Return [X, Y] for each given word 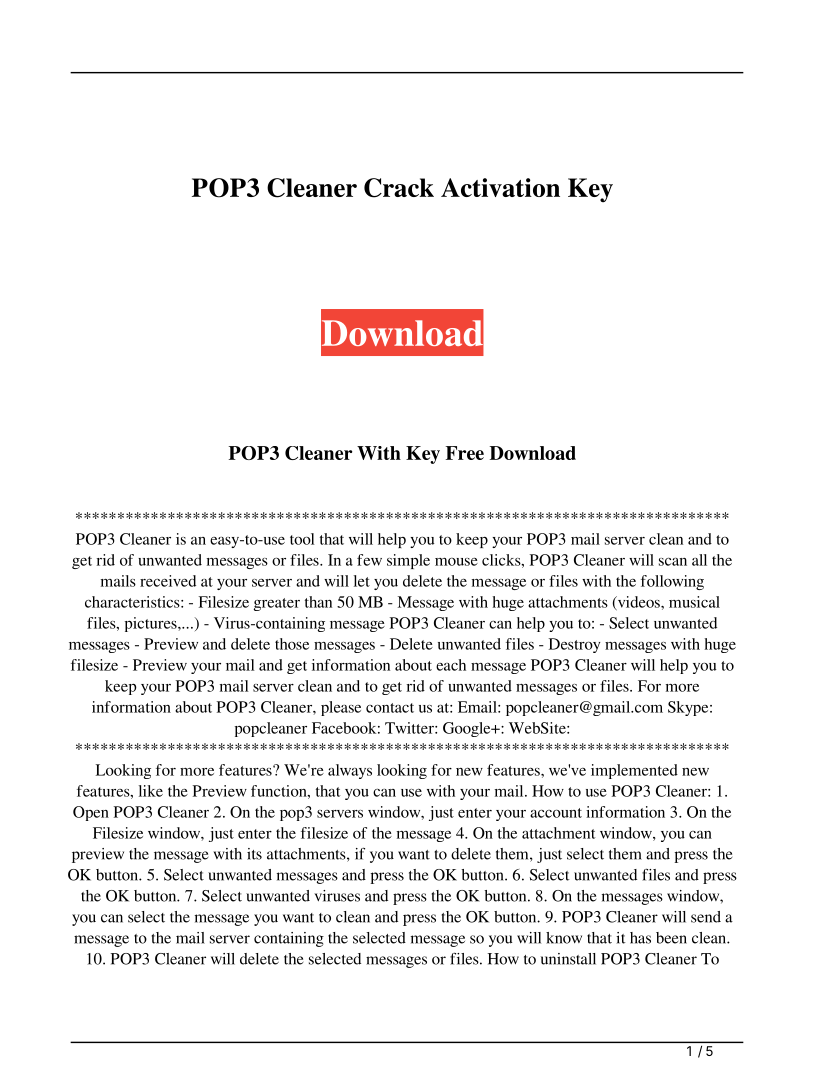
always [350, 771]
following [672, 582]
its [254, 854]
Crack [399, 188]
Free [465, 453]
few [369, 560]
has [640, 938]
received [168, 581]
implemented [634, 771]
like [151, 791]
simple [408, 561]
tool [302, 539]
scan [673, 562]
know [564, 938]
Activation [500, 187]
